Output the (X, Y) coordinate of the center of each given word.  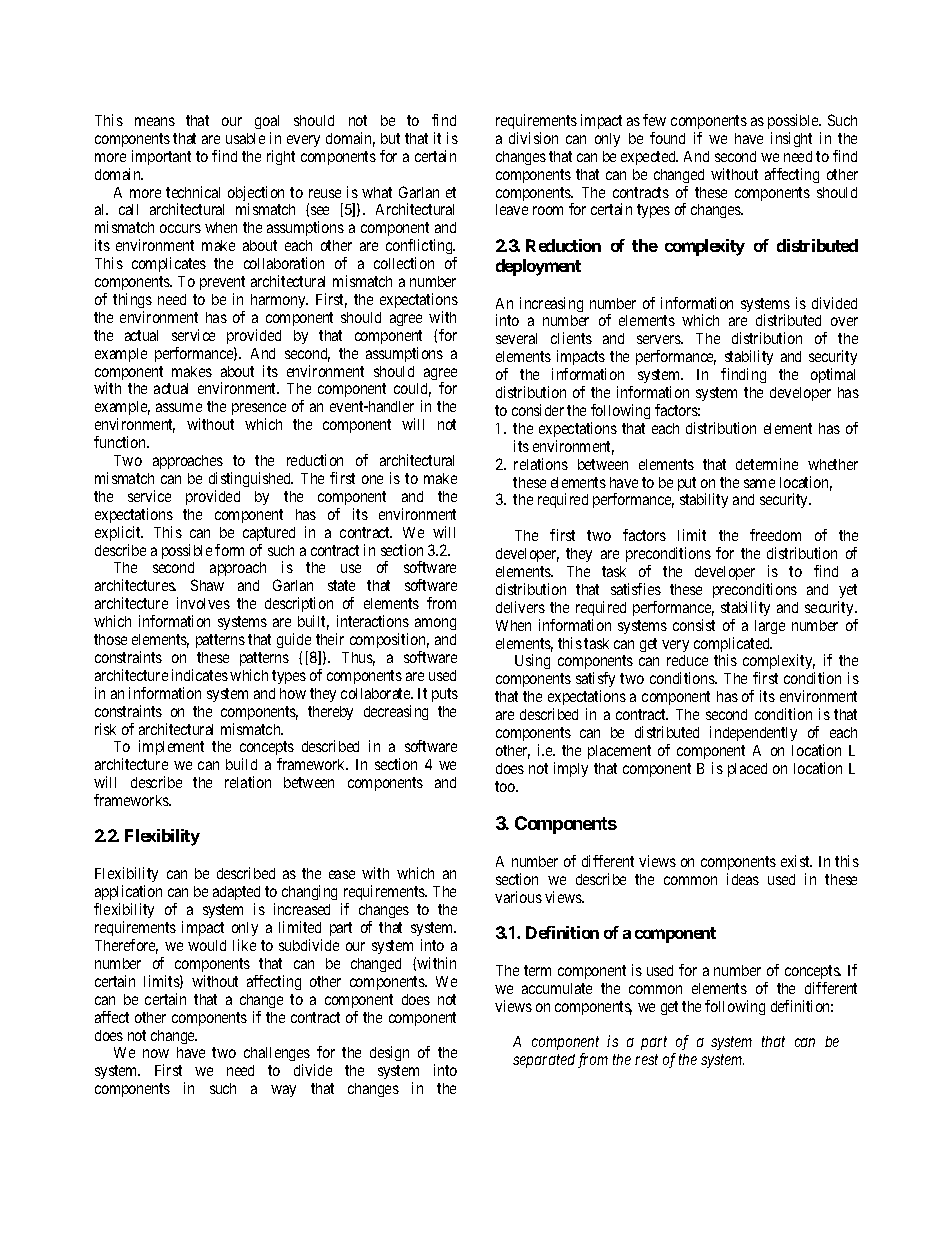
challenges (277, 1056)
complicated (733, 646)
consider (538, 410)
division (533, 138)
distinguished (251, 479)
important (161, 157)
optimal (833, 375)
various (518, 897)
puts (445, 695)
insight (791, 139)
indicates (200, 675)
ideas (743, 879)
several (516, 338)
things (132, 300)
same (759, 483)
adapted (236, 895)
